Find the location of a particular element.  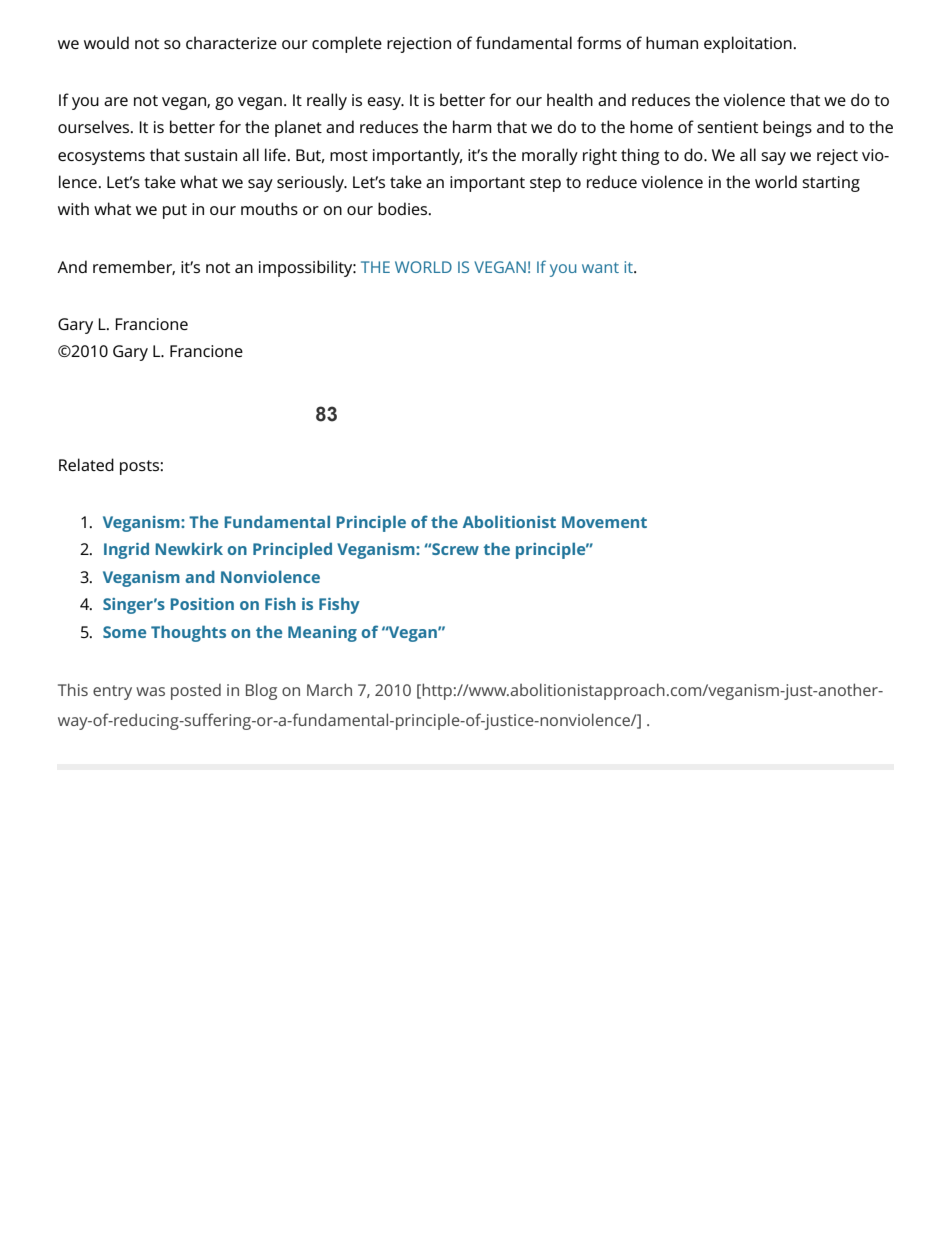

was is located at coordinates (150, 691).
